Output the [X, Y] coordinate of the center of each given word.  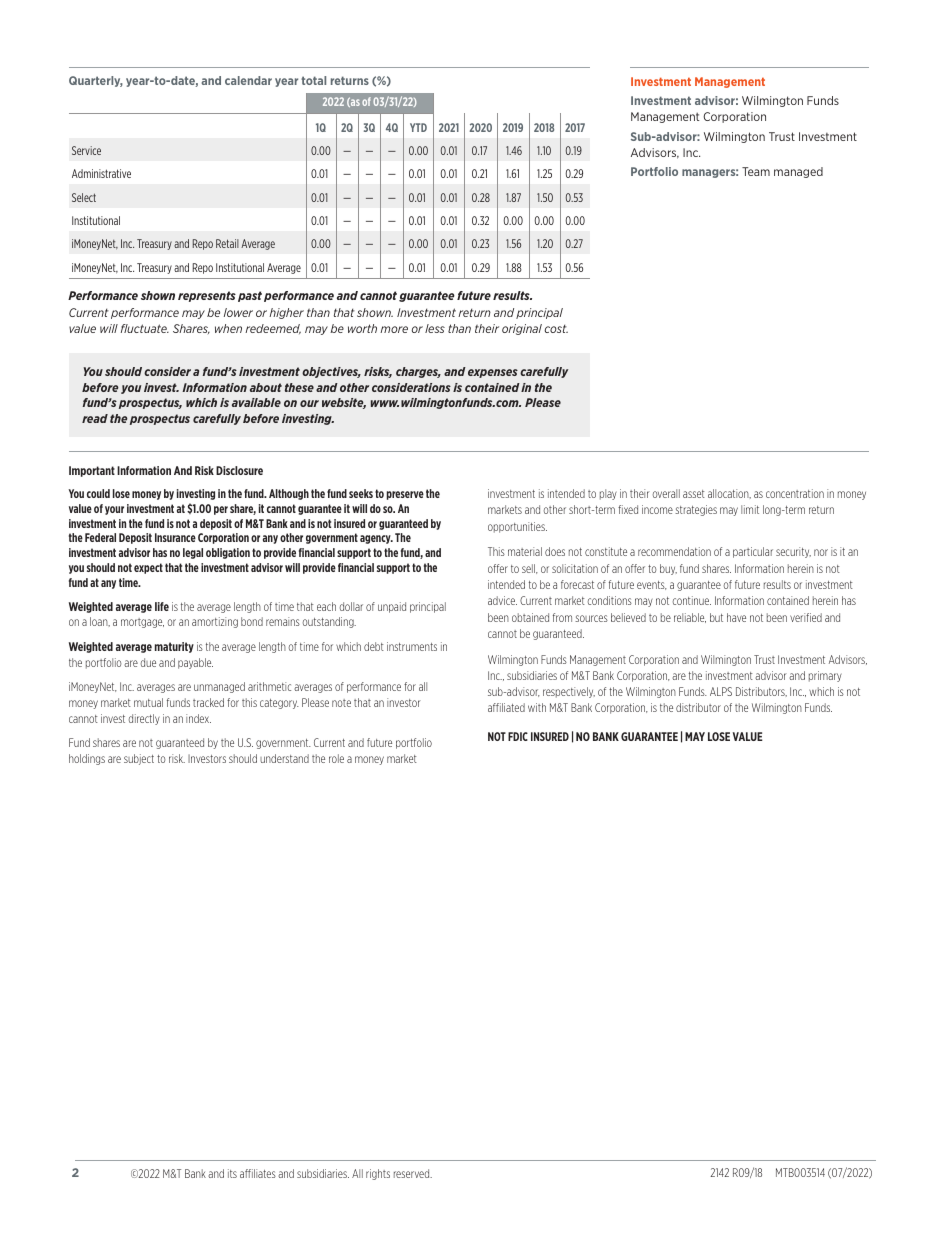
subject [139, 759]
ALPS [721, 691]
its [232, 1173]
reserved [413, 1173]
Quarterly [96, 81]
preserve [405, 495]
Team [756, 171]
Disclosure [239, 470]
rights [378, 1174]
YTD [418, 127]
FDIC [518, 736]
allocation [729, 494]
